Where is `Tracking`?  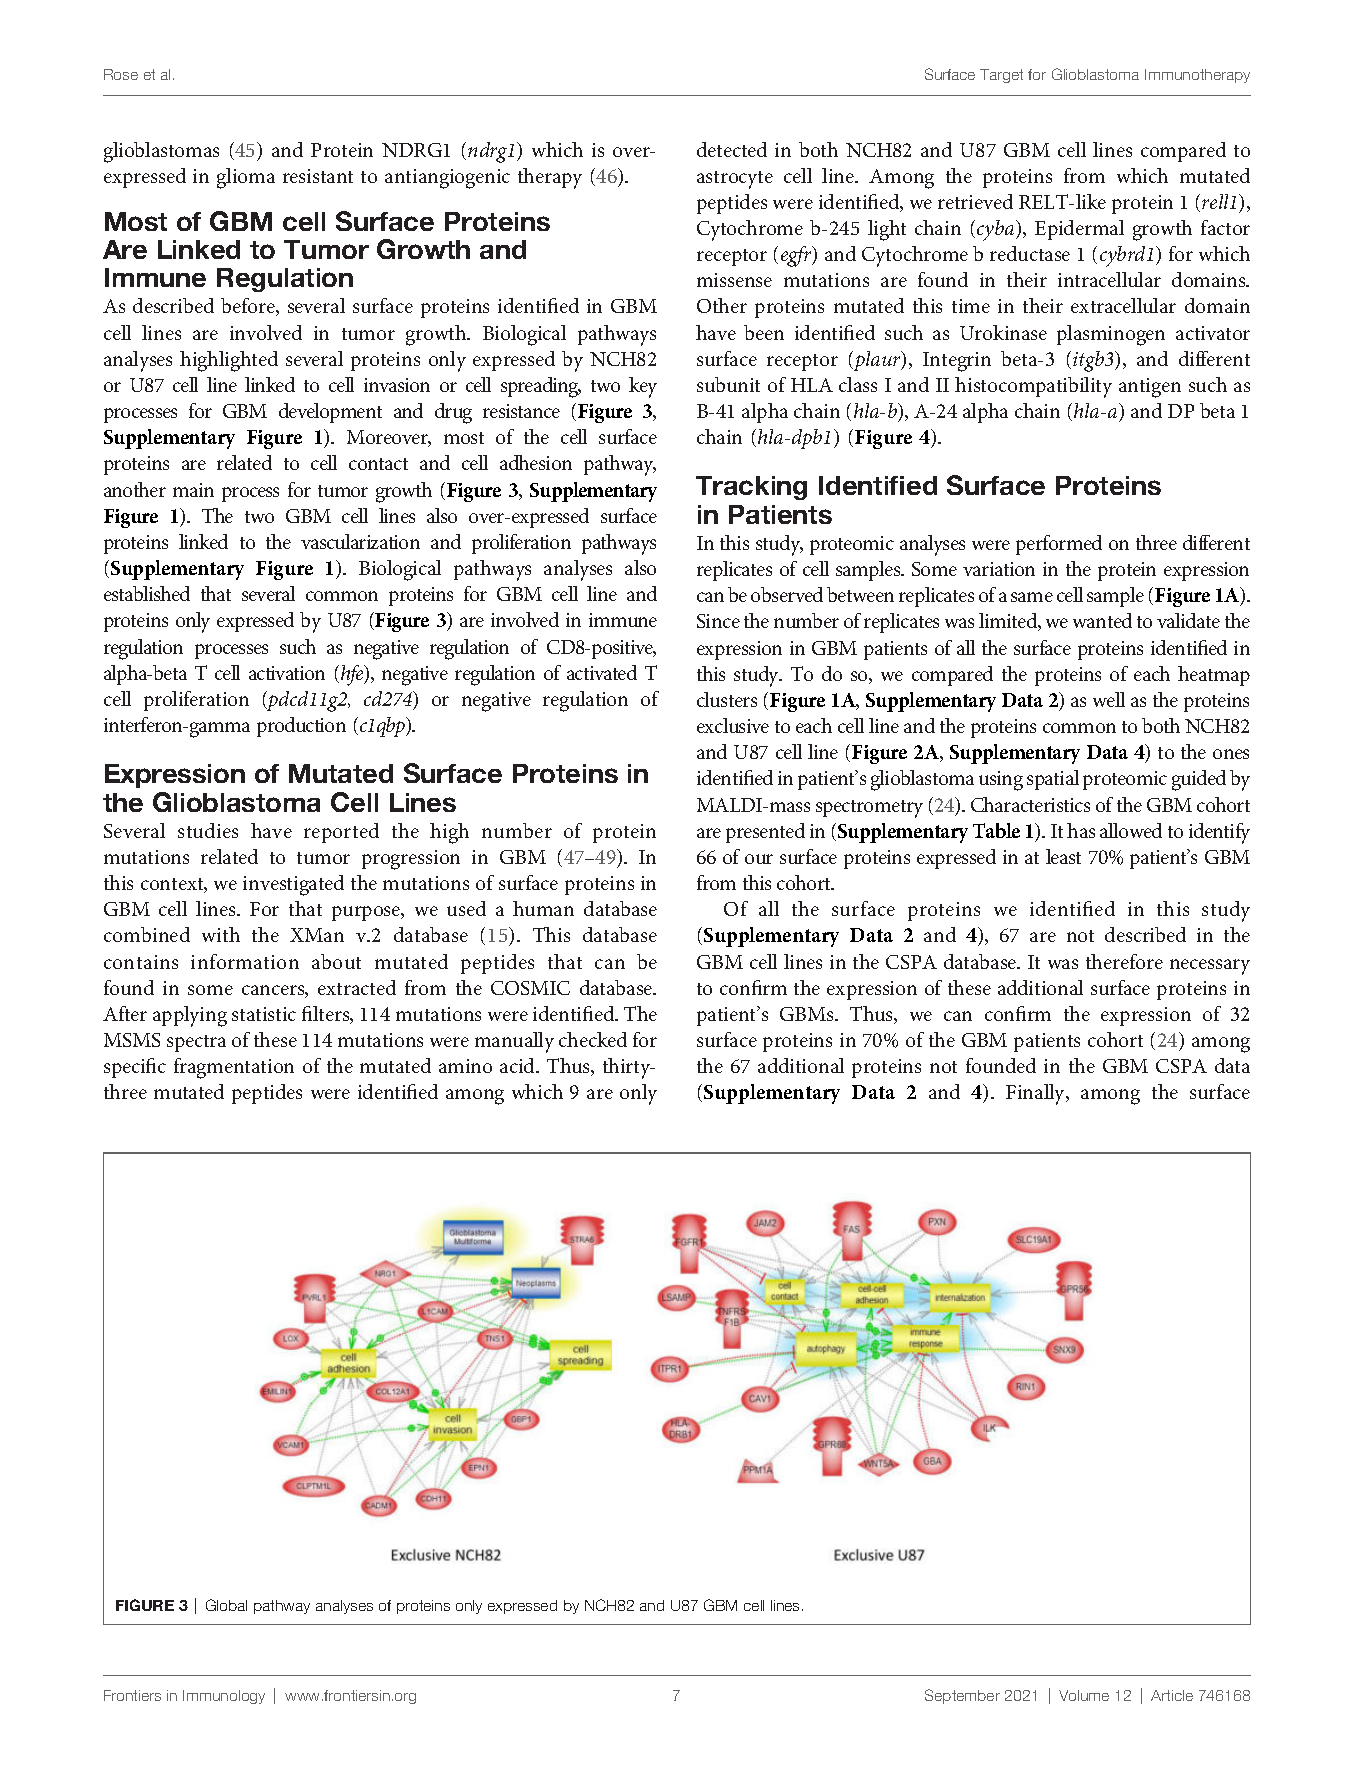 Tracking is located at coordinates (751, 488).
